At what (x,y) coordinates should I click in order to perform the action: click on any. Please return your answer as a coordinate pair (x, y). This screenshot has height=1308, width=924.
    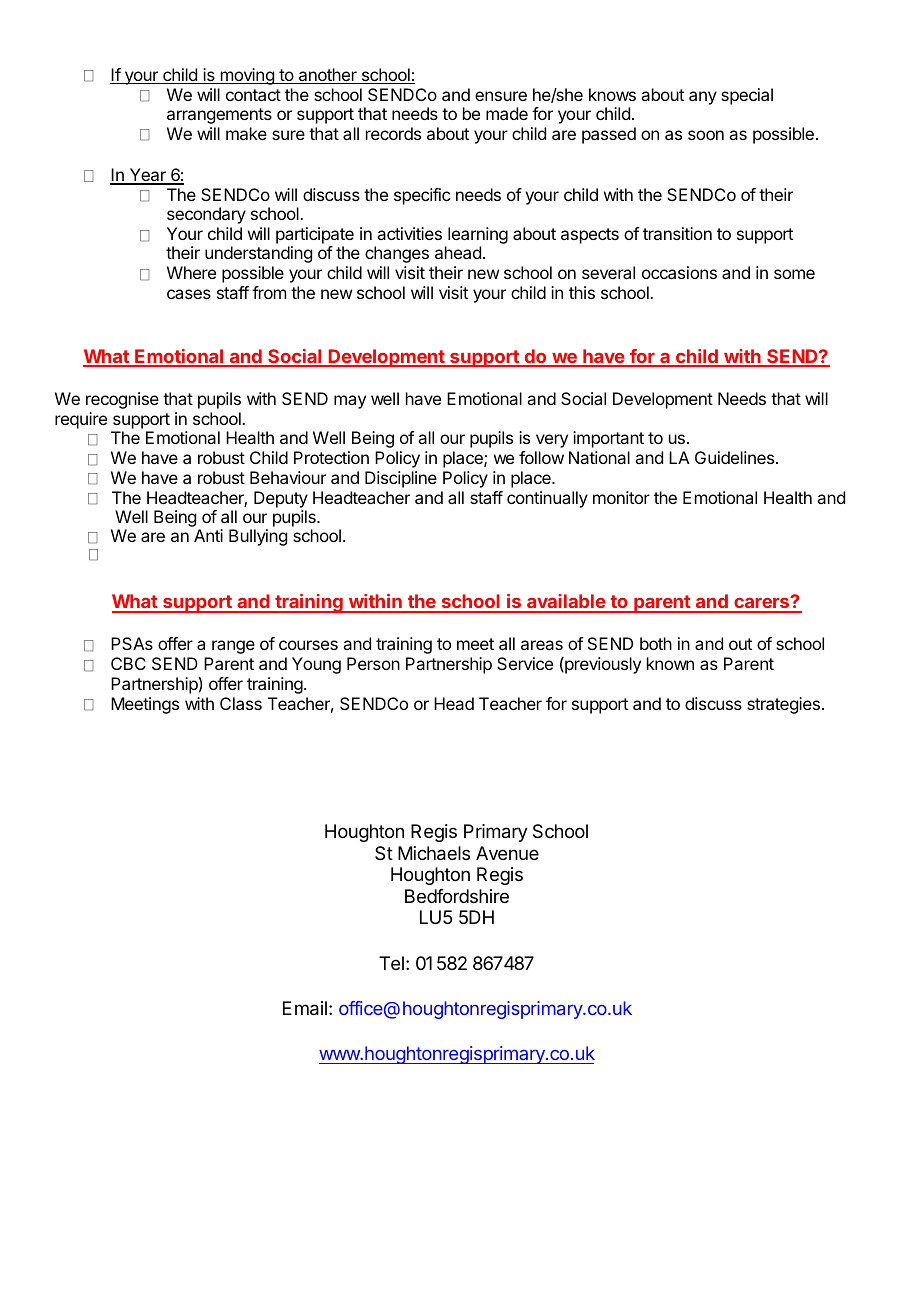
    Looking at the image, I should click on (703, 98).
